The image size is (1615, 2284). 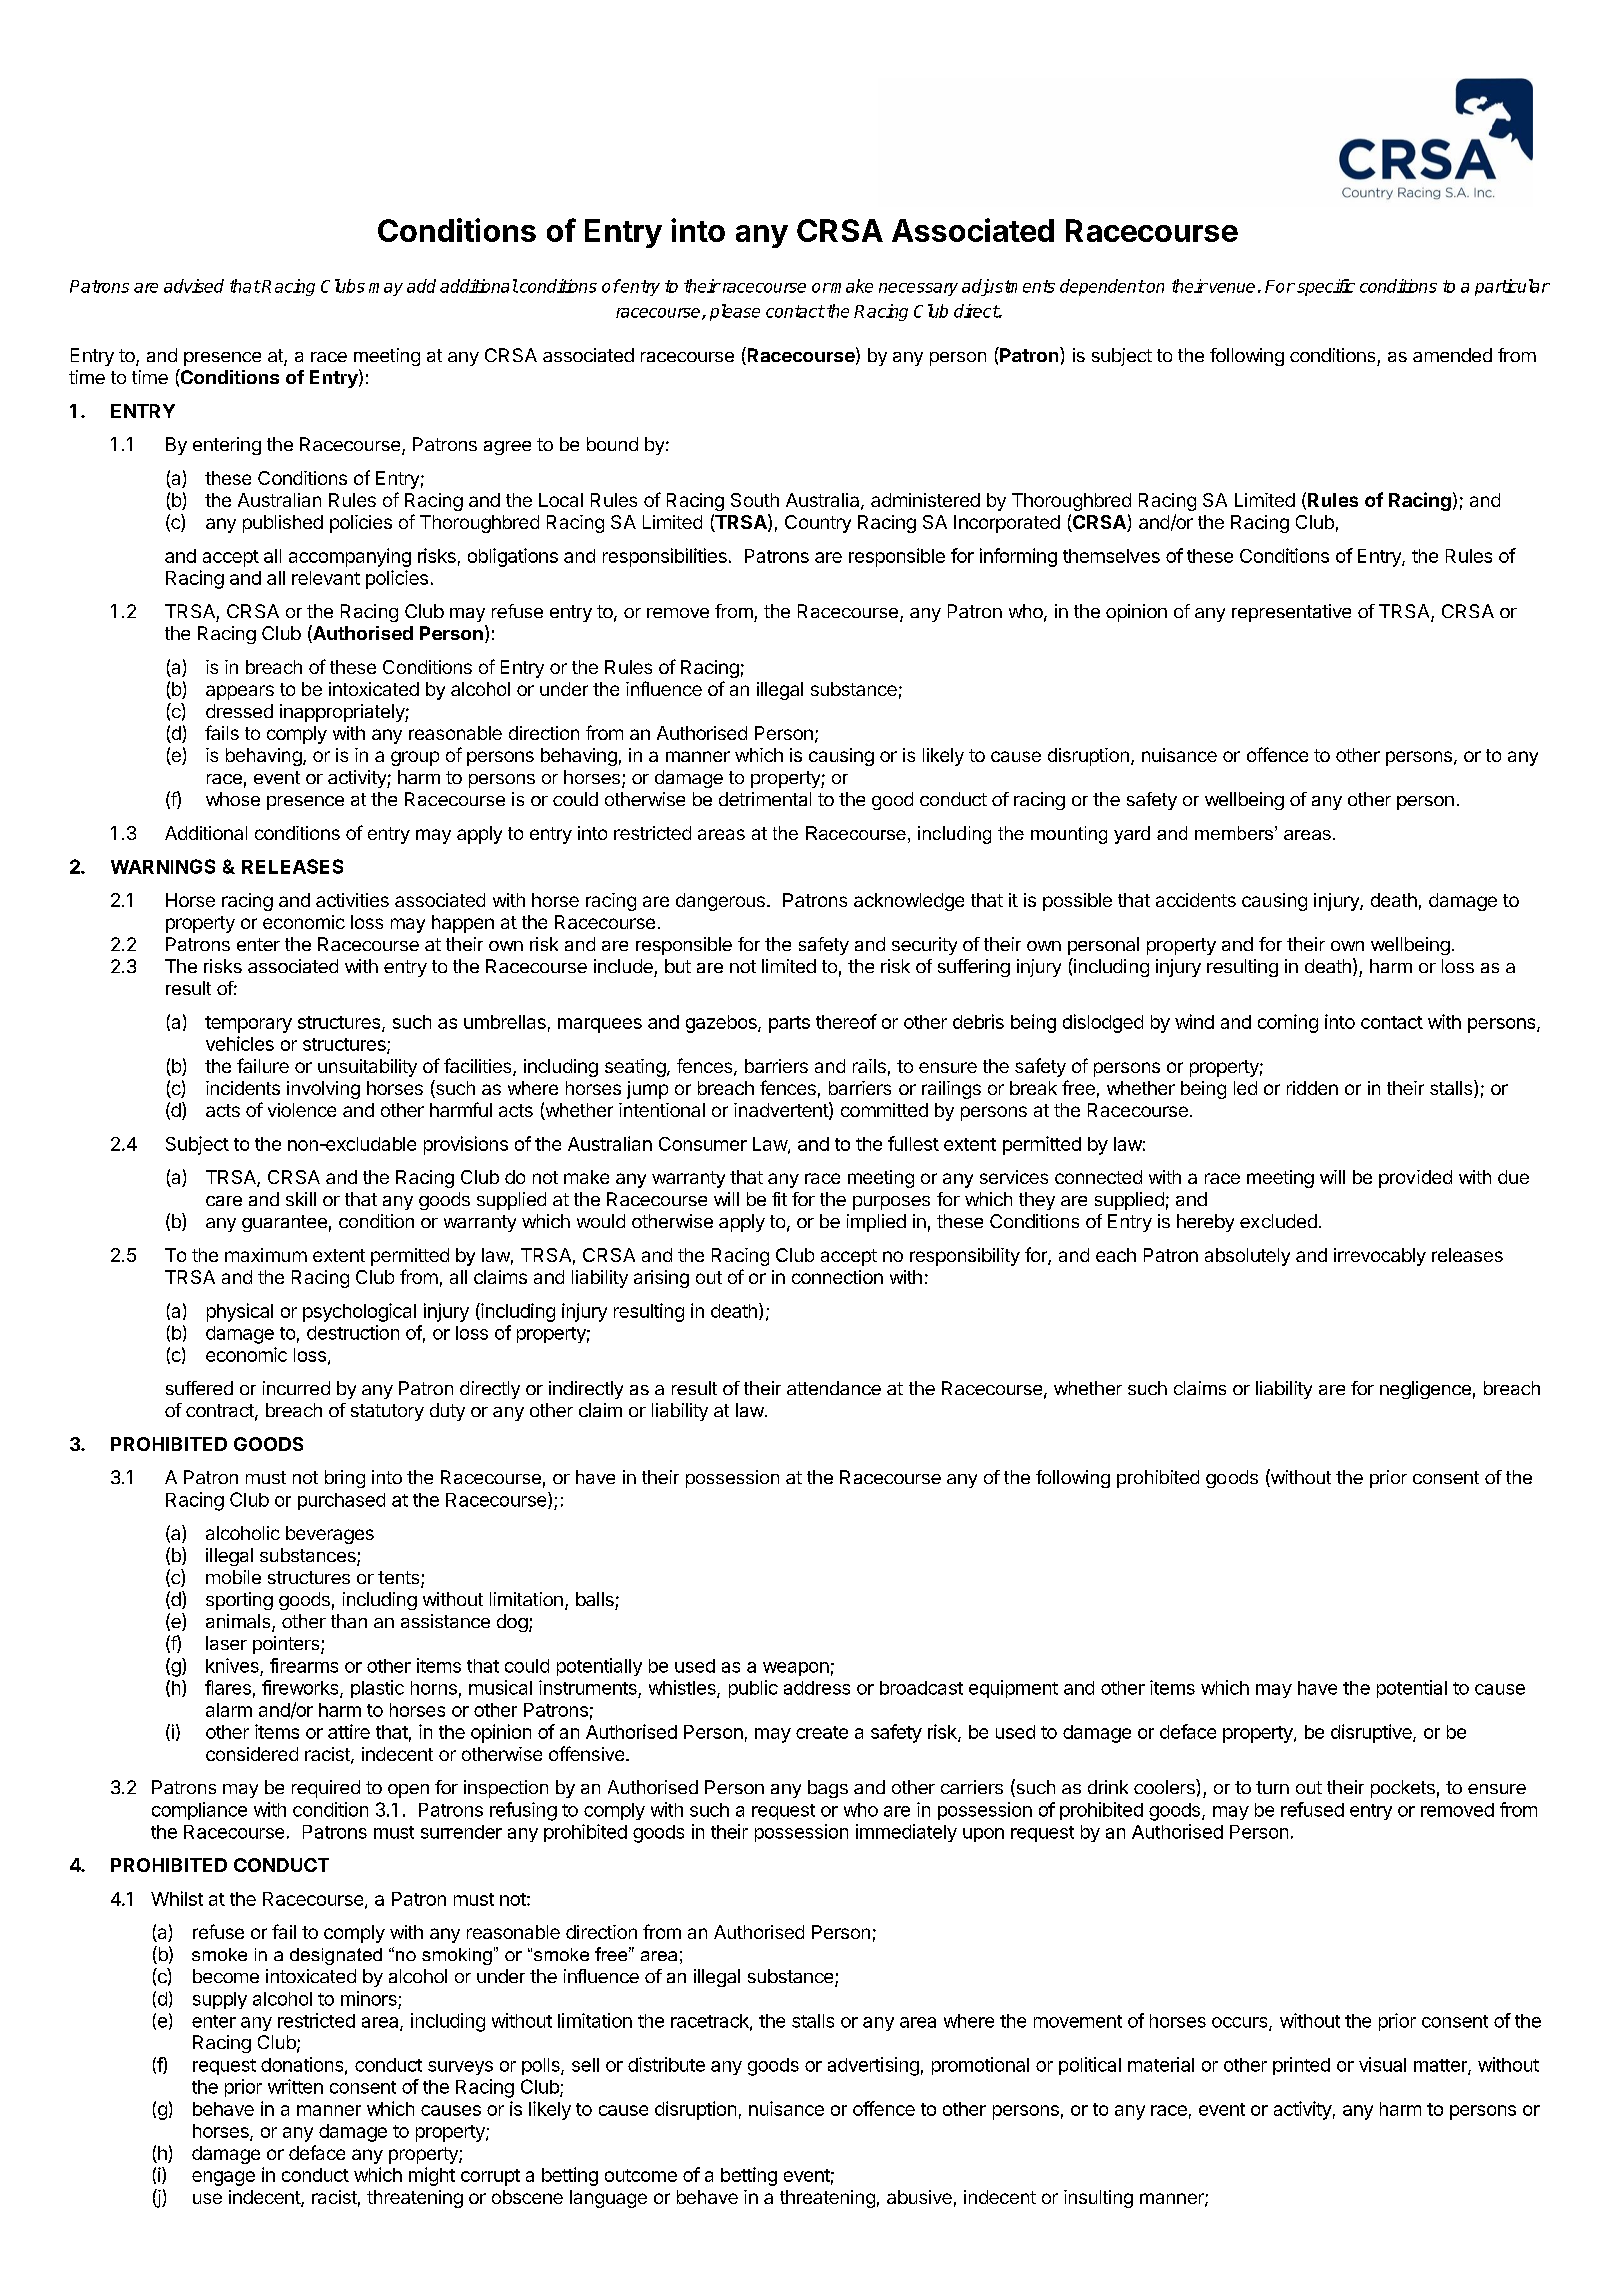 I want to click on necessary, so click(x=918, y=289).
